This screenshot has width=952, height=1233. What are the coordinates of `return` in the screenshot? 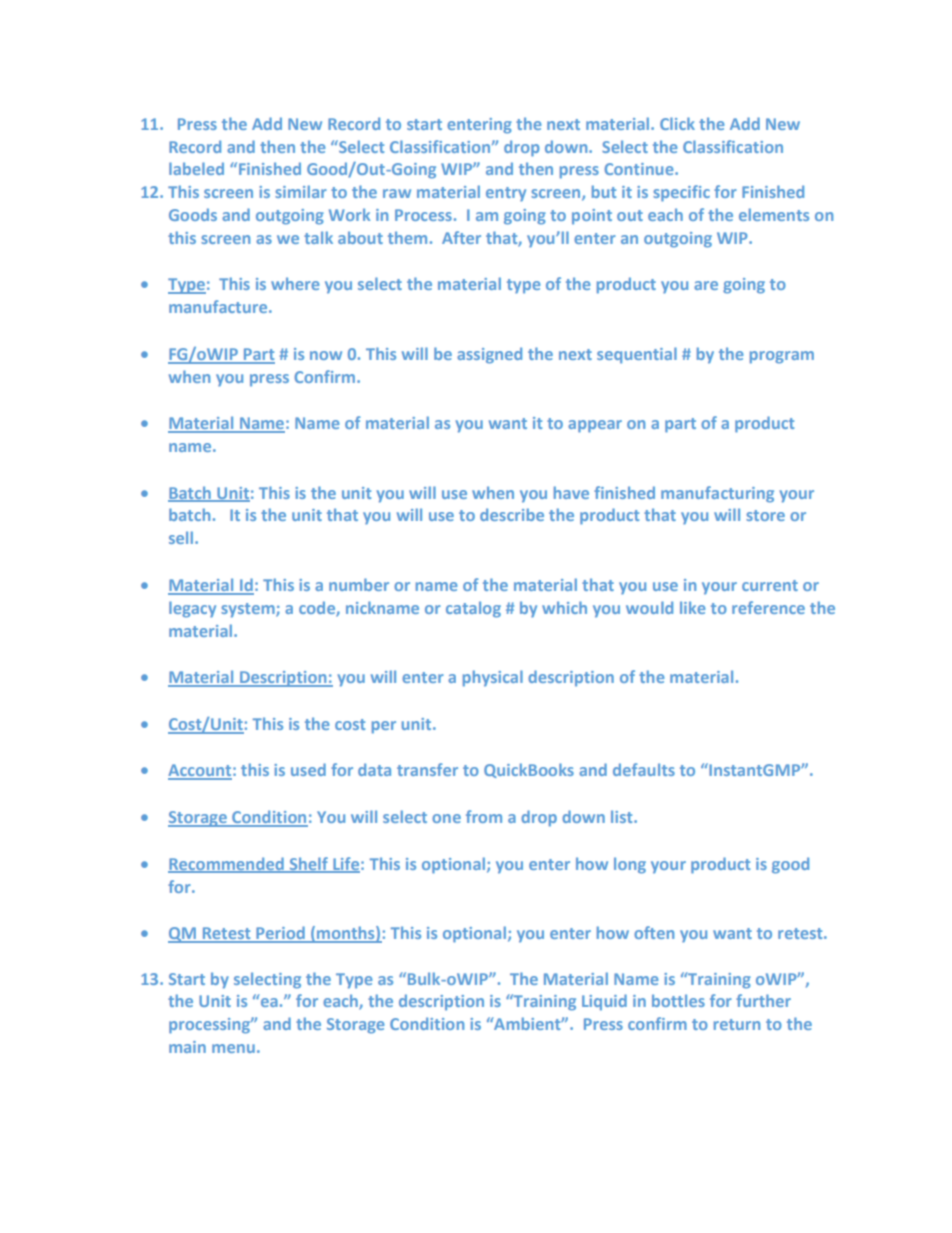 It's located at (737, 1024).
